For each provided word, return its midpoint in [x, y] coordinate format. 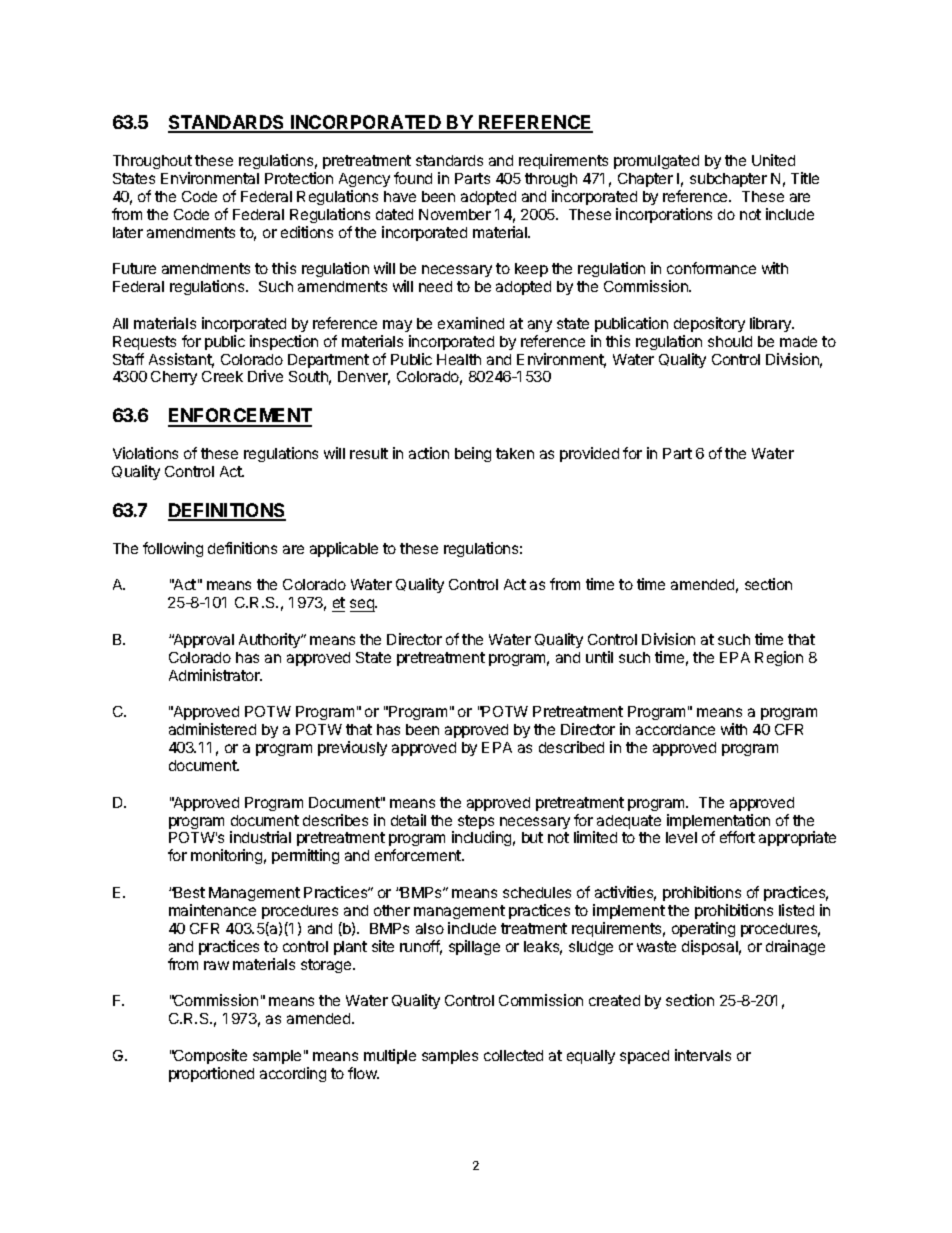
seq [363, 605]
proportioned [211, 1074]
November [455, 214]
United [773, 160]
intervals [703, 1055]
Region [779, 658]
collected [513, 1055]
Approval [203, 641]
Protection [299, 178]
